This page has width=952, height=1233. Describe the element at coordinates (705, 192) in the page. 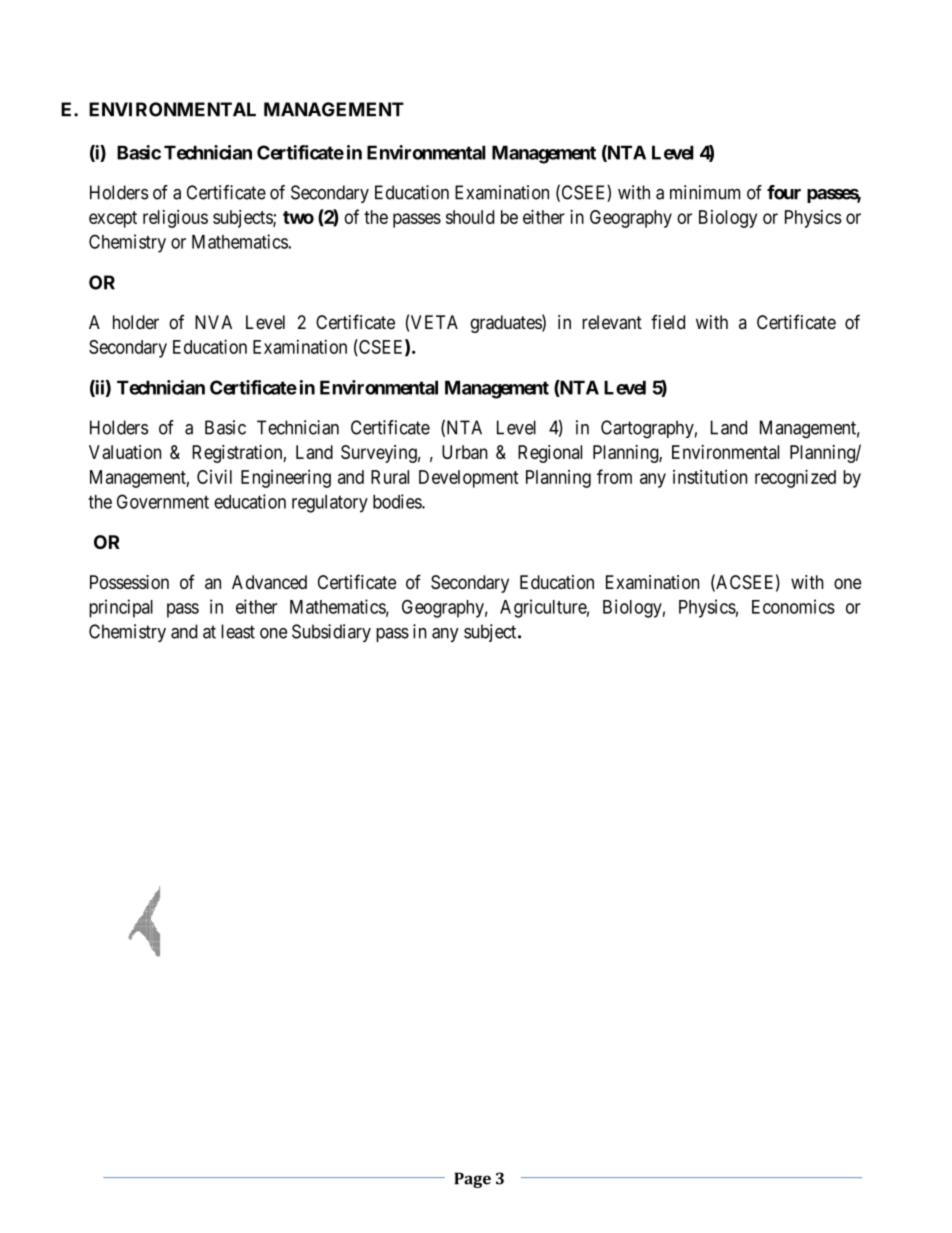

I see `minimum` at that location.
